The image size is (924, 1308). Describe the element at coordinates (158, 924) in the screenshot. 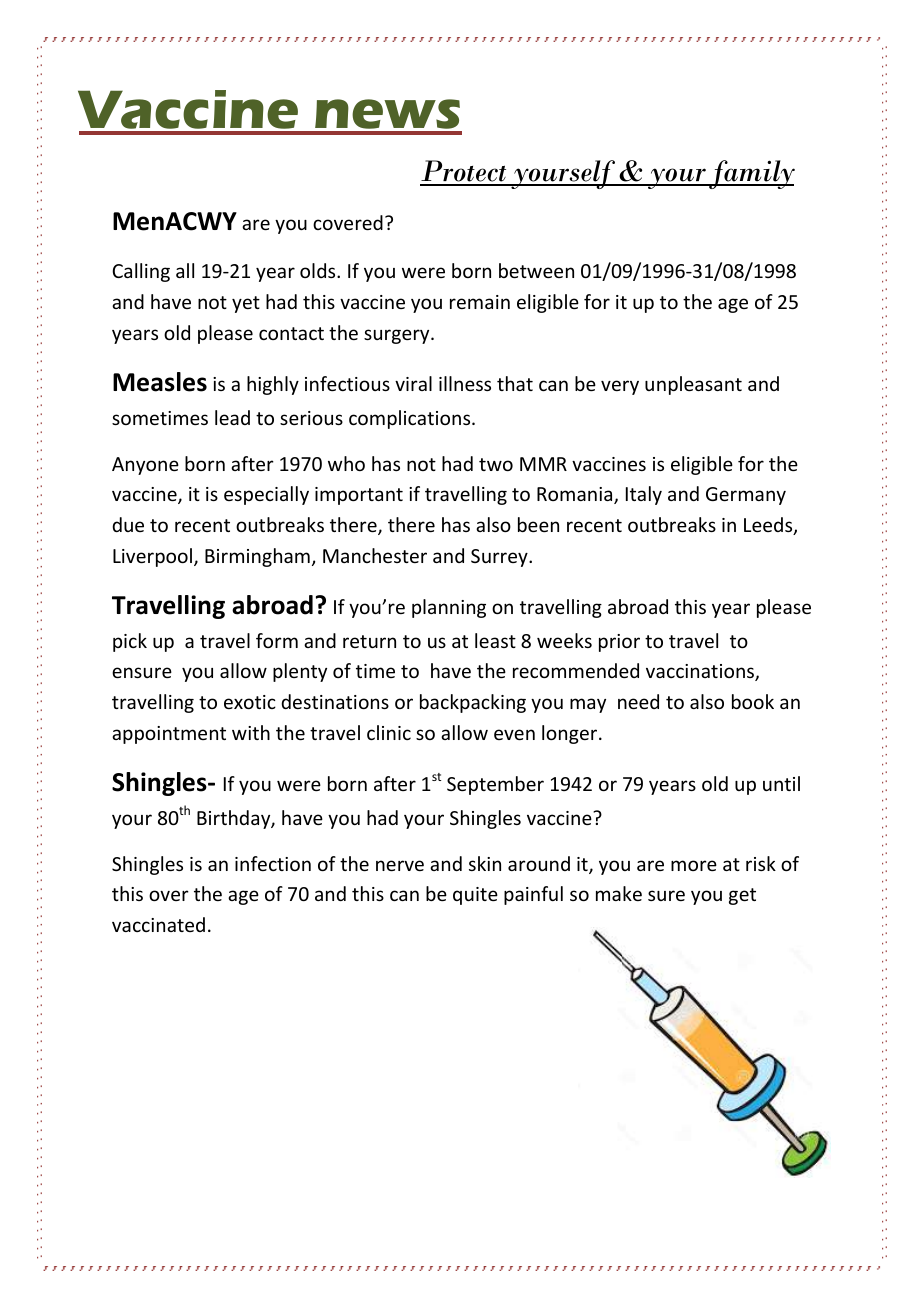

I see `vaccinated` at that location.
